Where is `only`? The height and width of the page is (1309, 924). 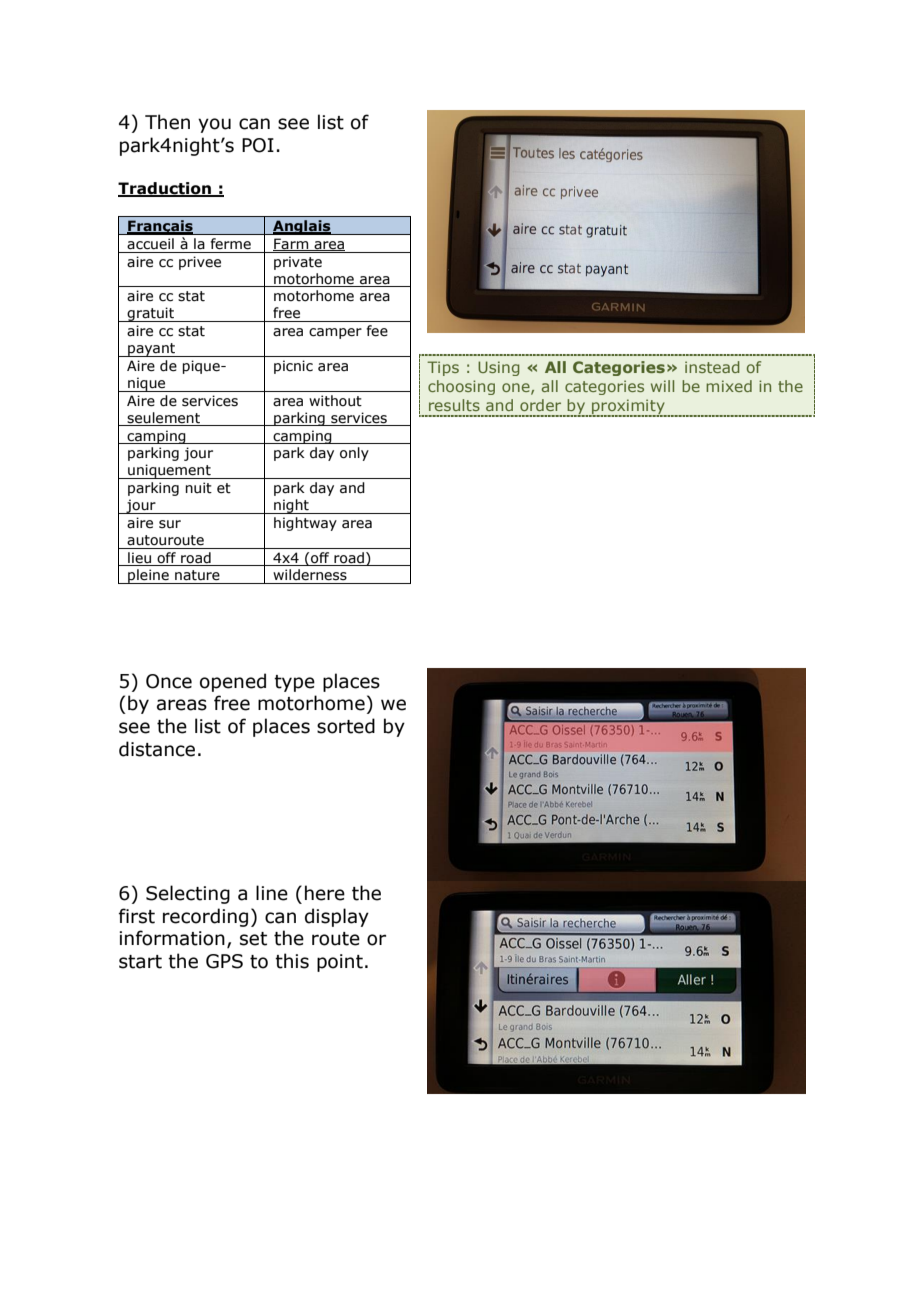
only is located at coordinates (354, 454).
